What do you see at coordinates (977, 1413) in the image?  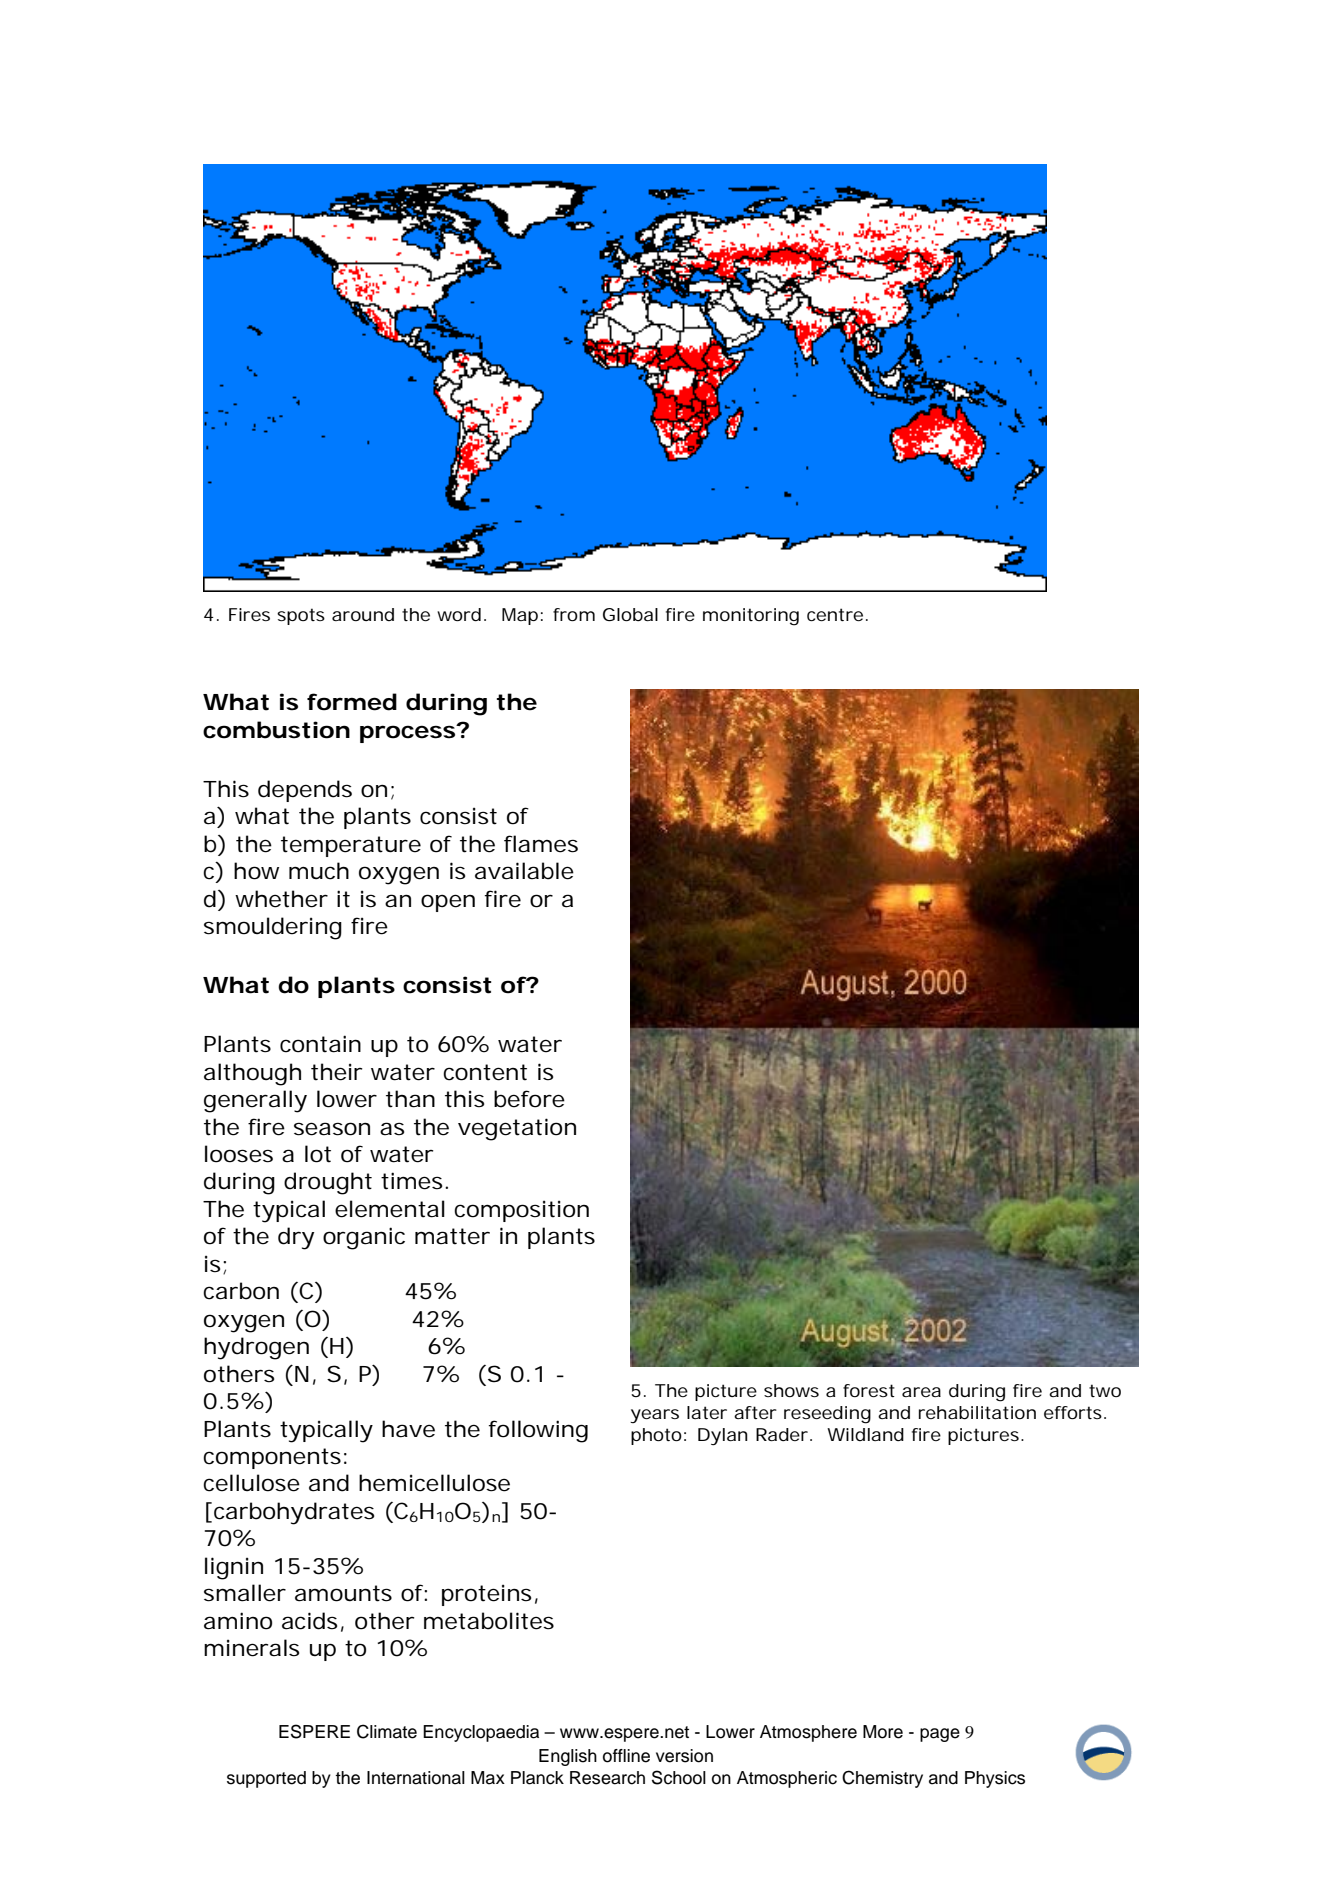 I see `rehabilitation` at bounding box center [977, 1413].
